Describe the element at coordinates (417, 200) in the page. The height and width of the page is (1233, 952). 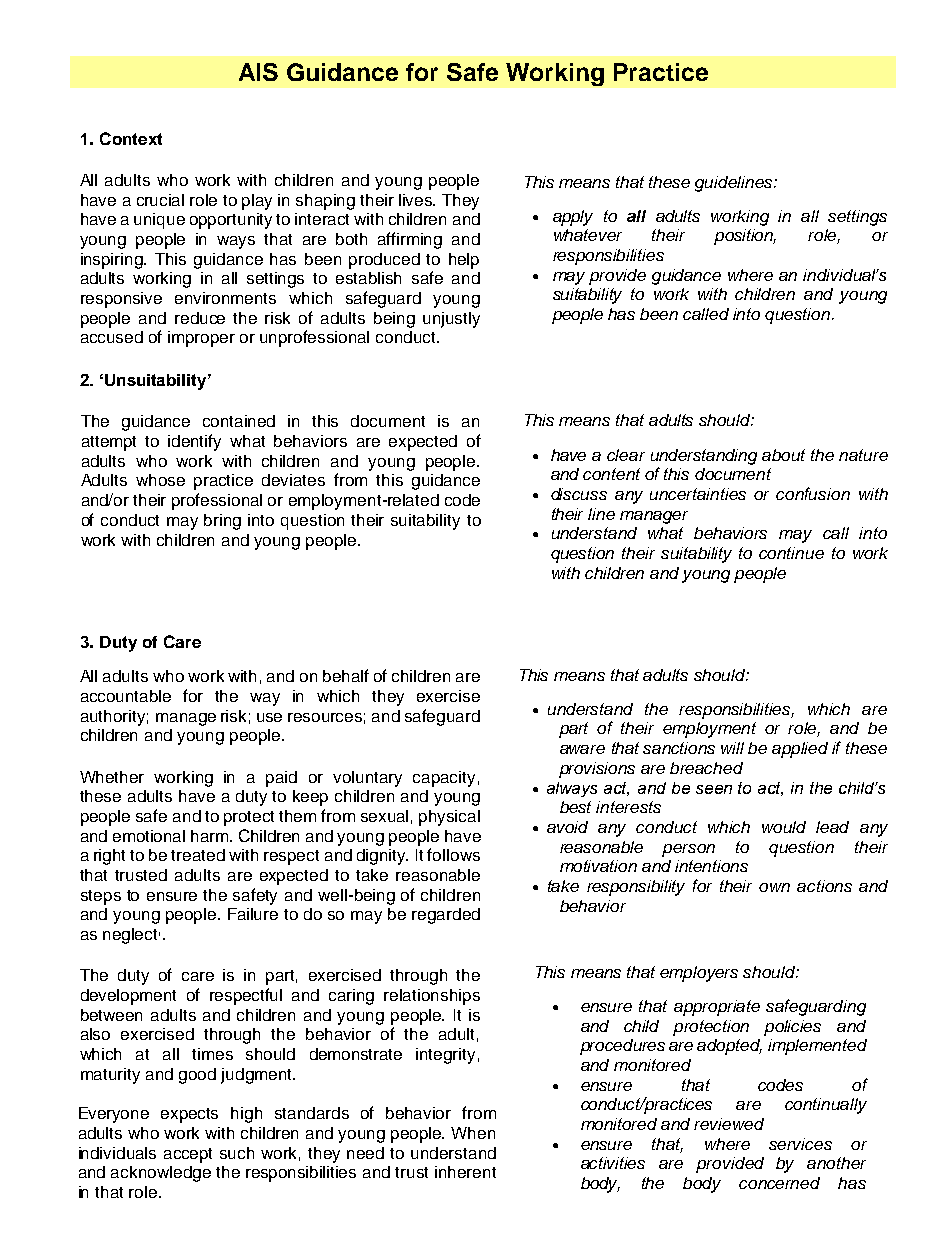
I see `lives` at that location.
